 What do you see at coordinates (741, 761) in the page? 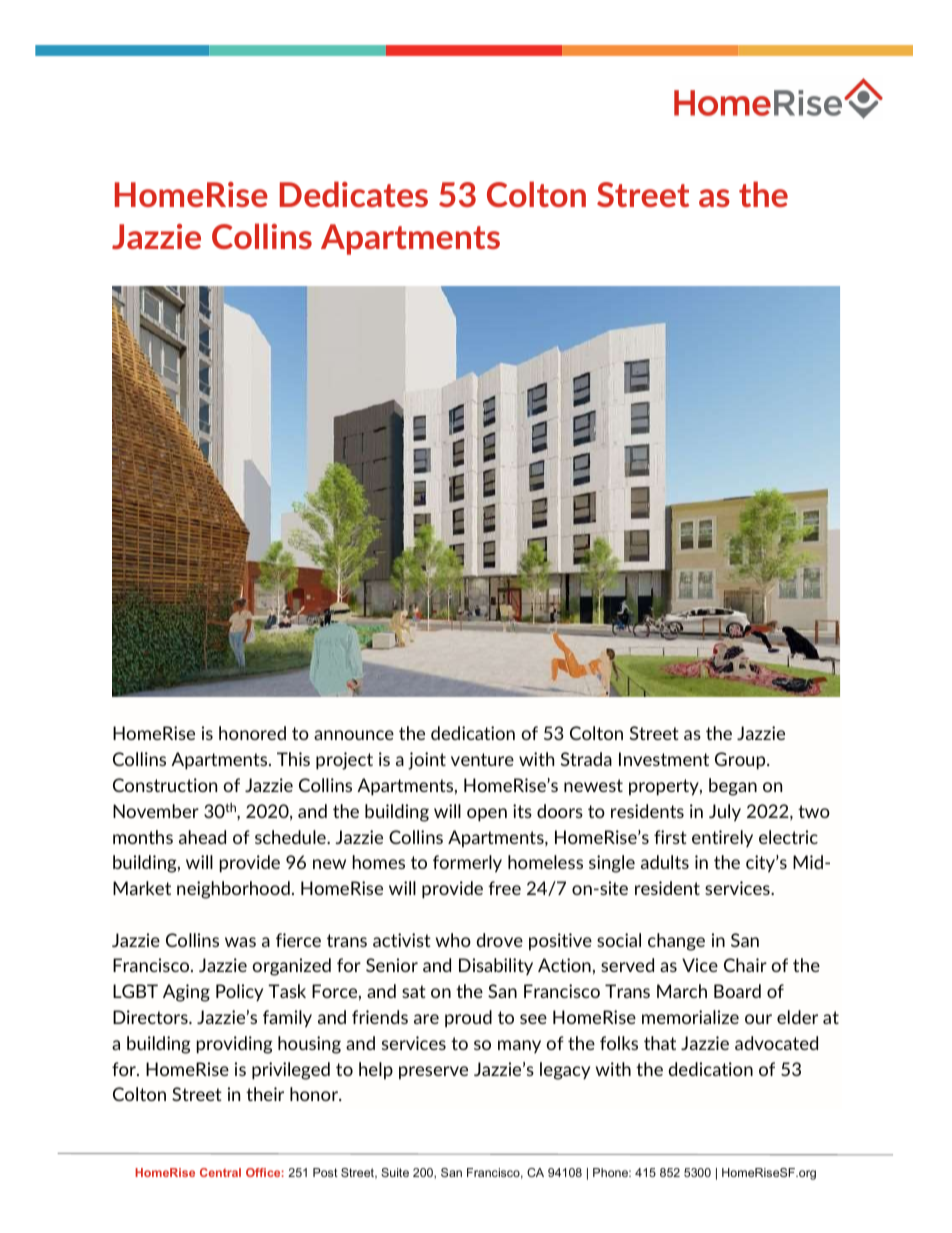
I see `Group` at bounding box center [741, 761].
